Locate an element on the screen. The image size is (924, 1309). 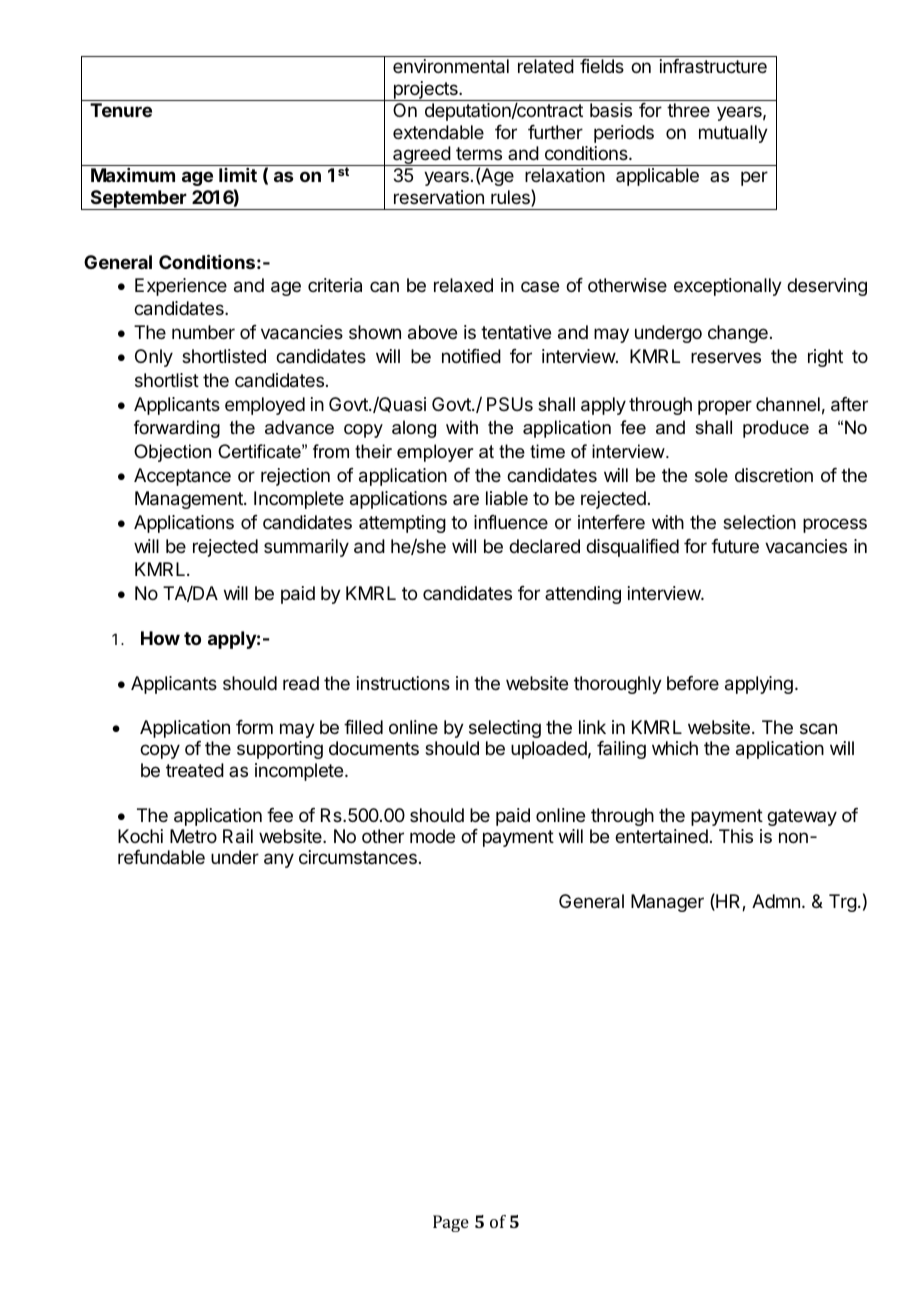
discretion is located at coordinates (774, 475).
